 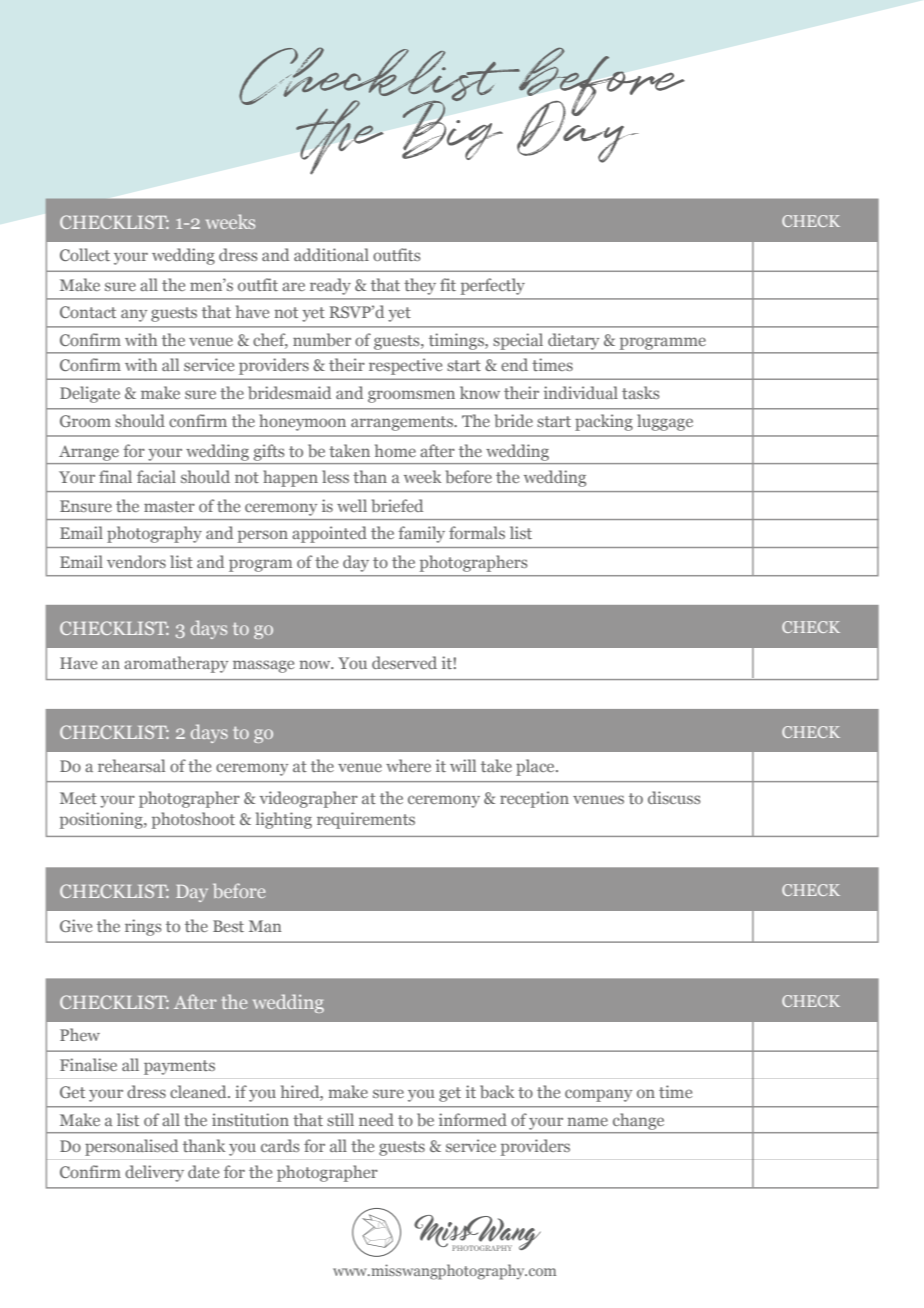 What do you see at coordinates (85, 254) in the document?
I see `Collect` at bounding box center [85, 254].
